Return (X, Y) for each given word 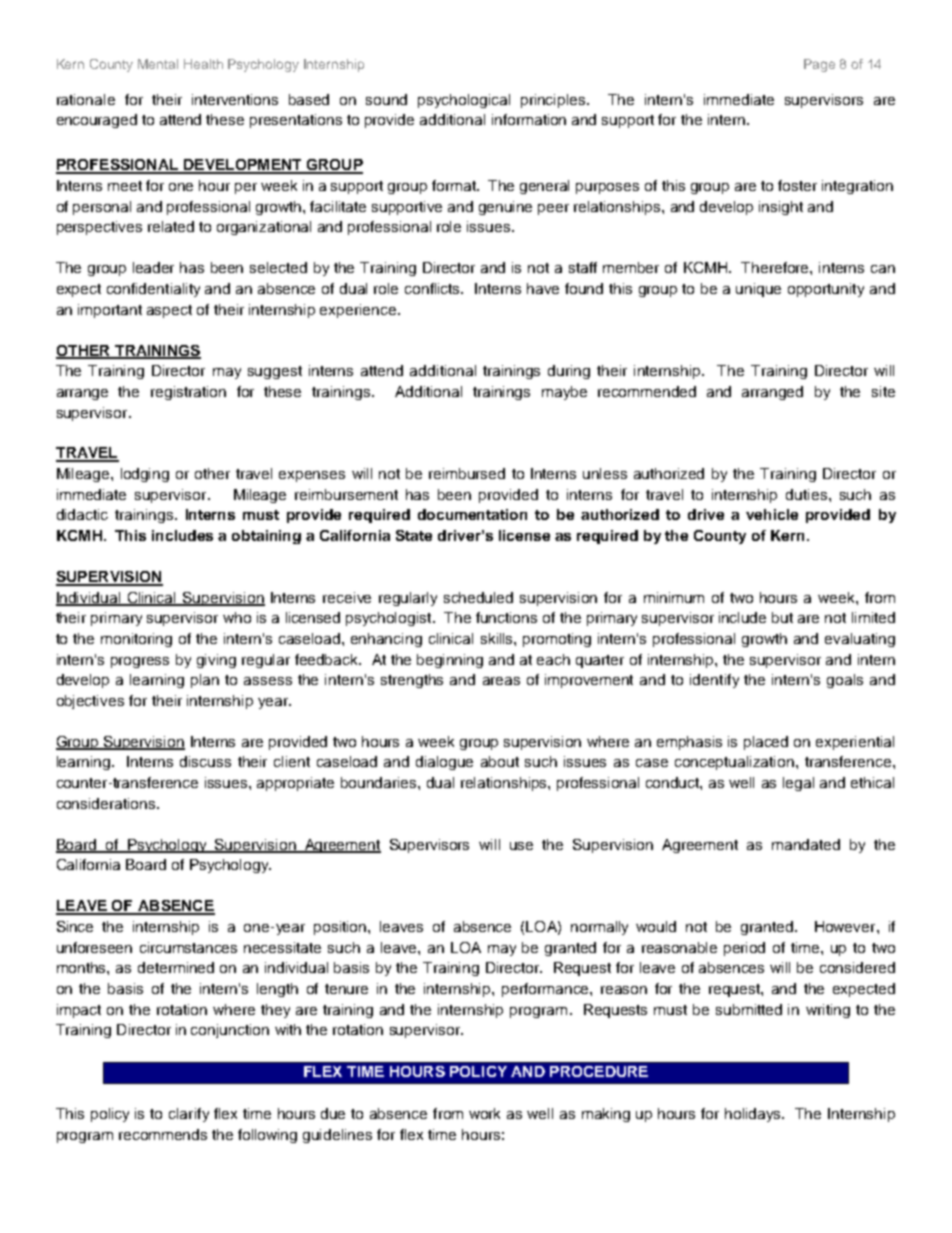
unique (758, 290)
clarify (189, 1115)
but (782, 617)
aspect (169, 311)
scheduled (478, 597)
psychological (464, 101)
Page (819, 65)
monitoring (136, 640)
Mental (158, 64)
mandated (806, 844)
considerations (107, 803)
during (569, 372)
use (521, 846)
